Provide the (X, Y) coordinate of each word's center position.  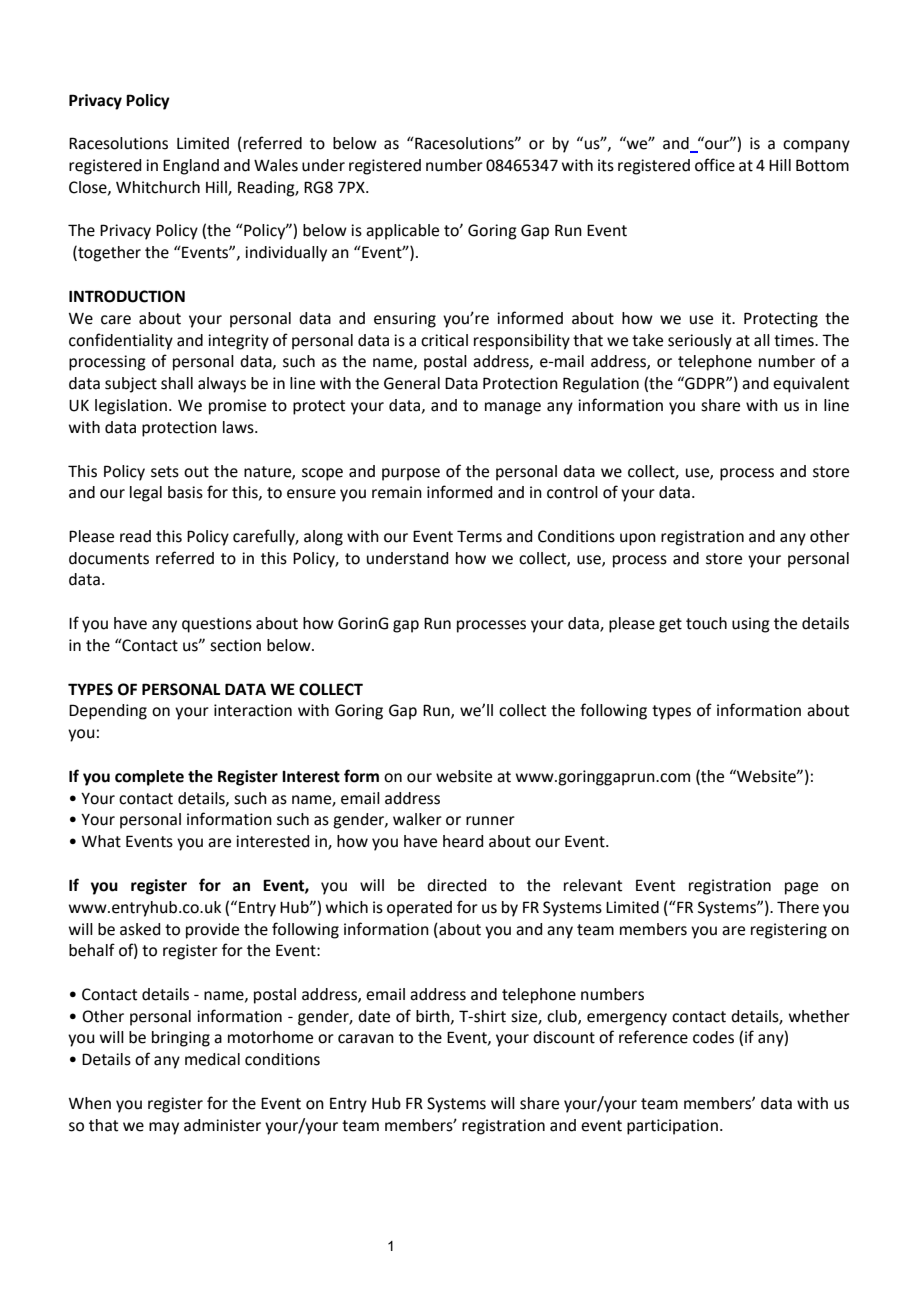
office (715, 165)
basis (185, 492)
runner (490, 821)
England (191, 167)
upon (638, 539)
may (164, 1128)
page (801, 888)
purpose (411, 474)
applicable (402, 232)
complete (149, 778)
